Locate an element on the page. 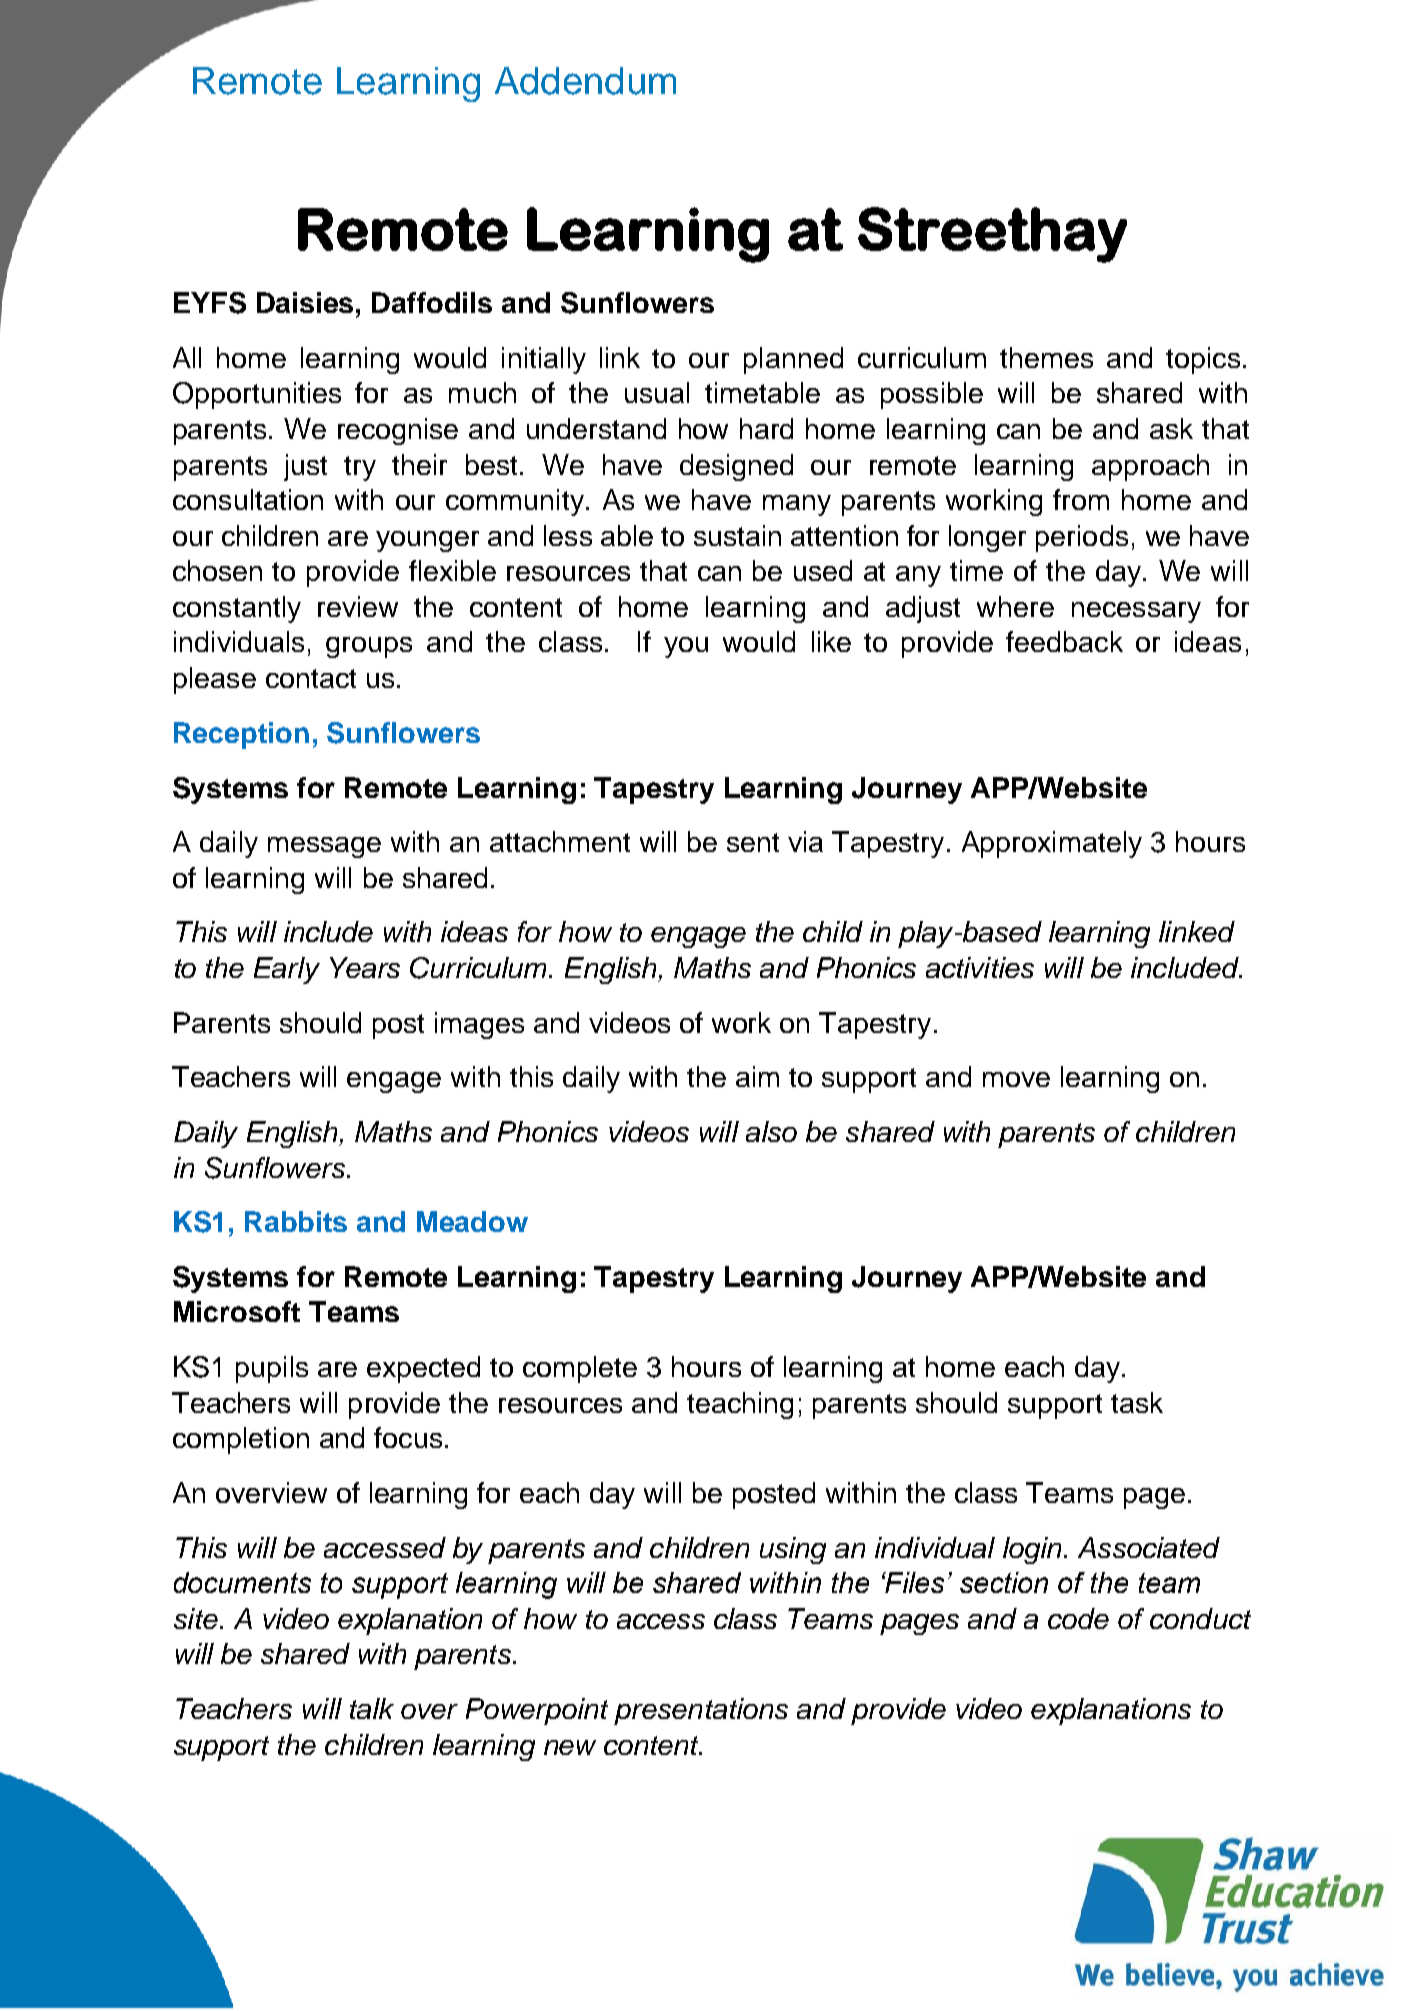 The image size is (1422, 2011). feedback is located at coordinates (1064, 641).
